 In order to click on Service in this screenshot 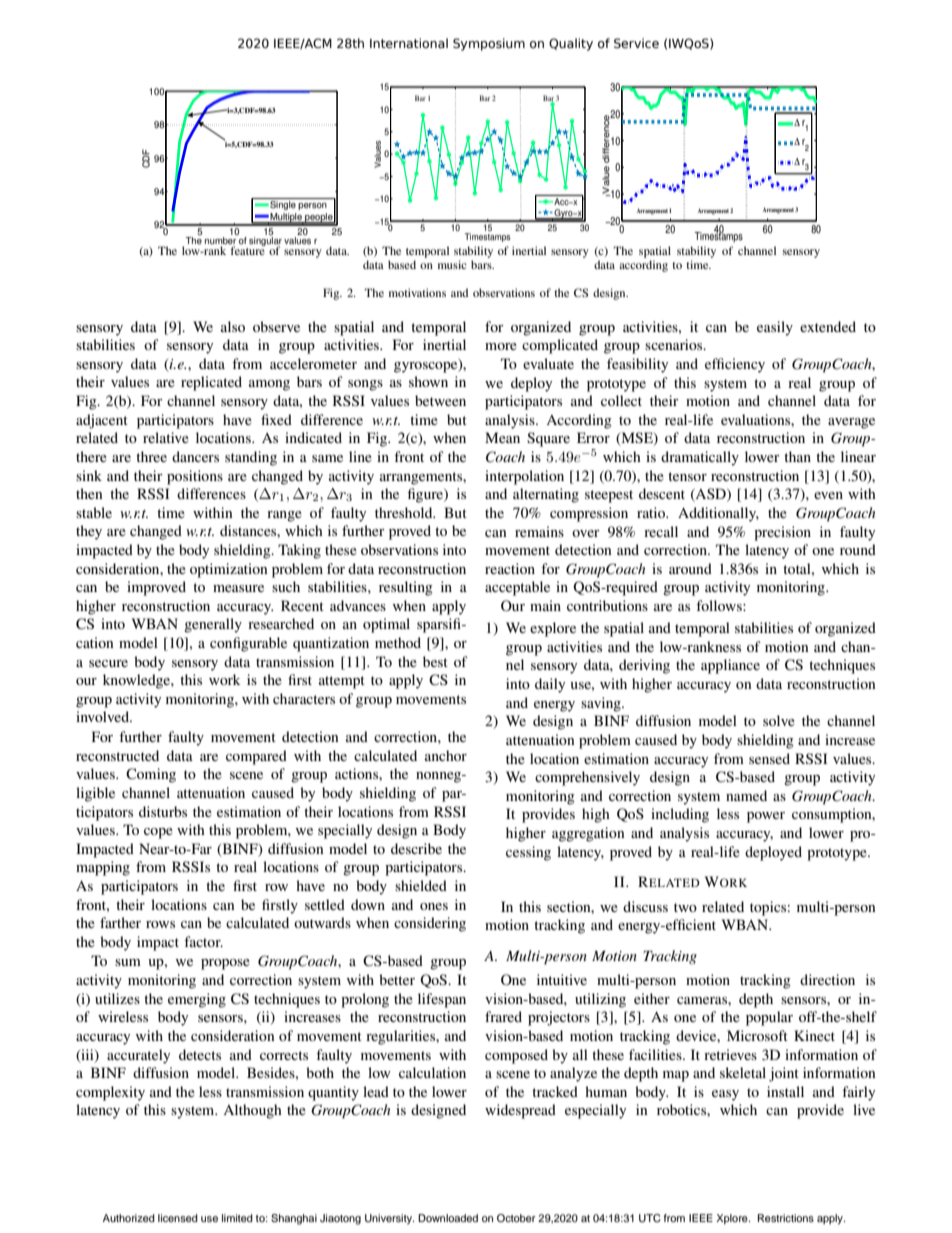, I will do `click(636, 43)`.
